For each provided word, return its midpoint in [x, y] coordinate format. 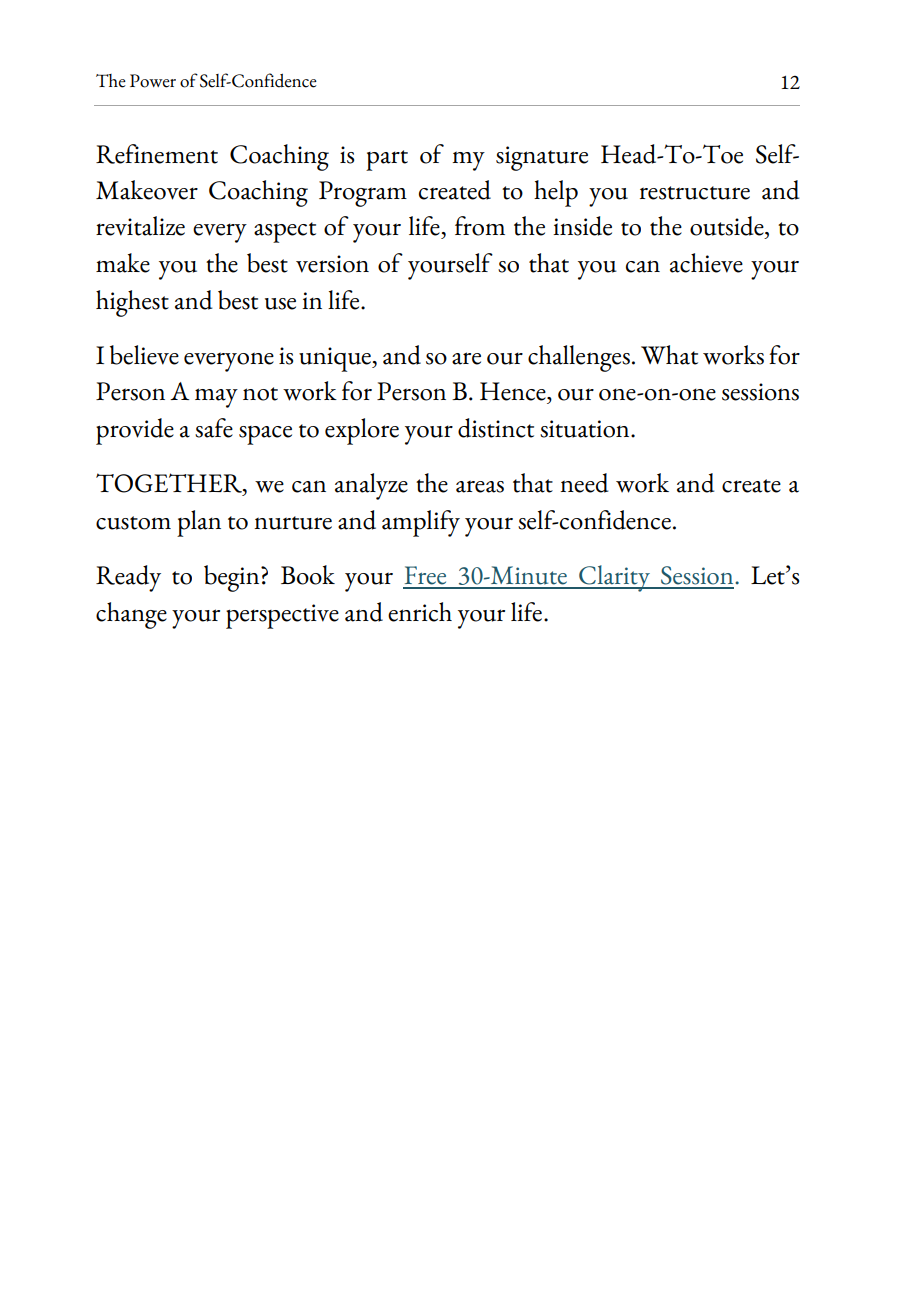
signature [542, 158]
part [387, 160]
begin [233, 578]
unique [336, 359]
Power [153, 81]
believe [144, 355]
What [669, 355]
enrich [420, 612]
